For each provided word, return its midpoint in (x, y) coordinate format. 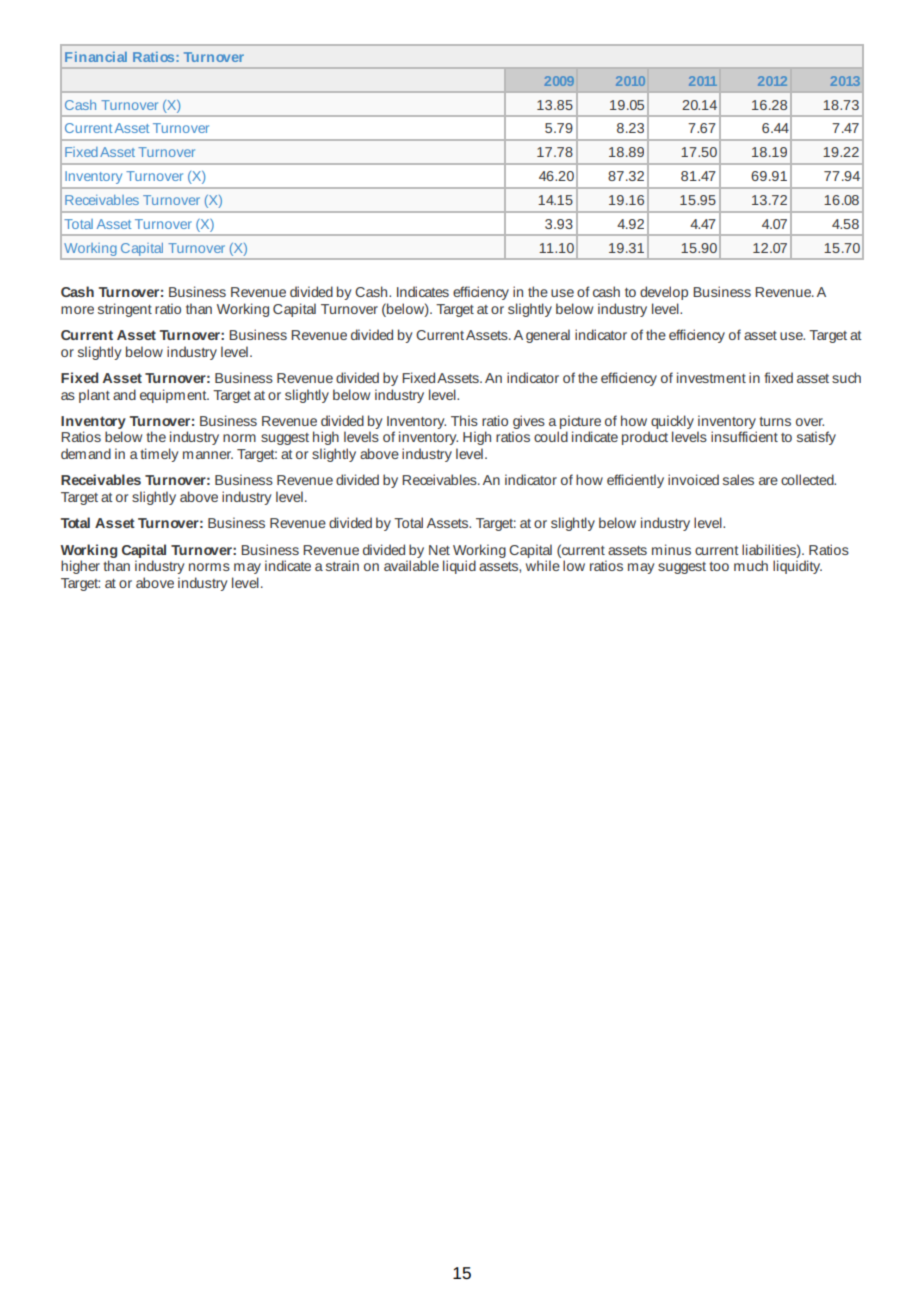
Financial (96, 57)
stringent (125, 310)
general (548, 336)
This (464, 420)
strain (342, 565)
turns (775, 421)
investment (711, 377)
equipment (174, 396)
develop (664, 293)
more (77, 310)
